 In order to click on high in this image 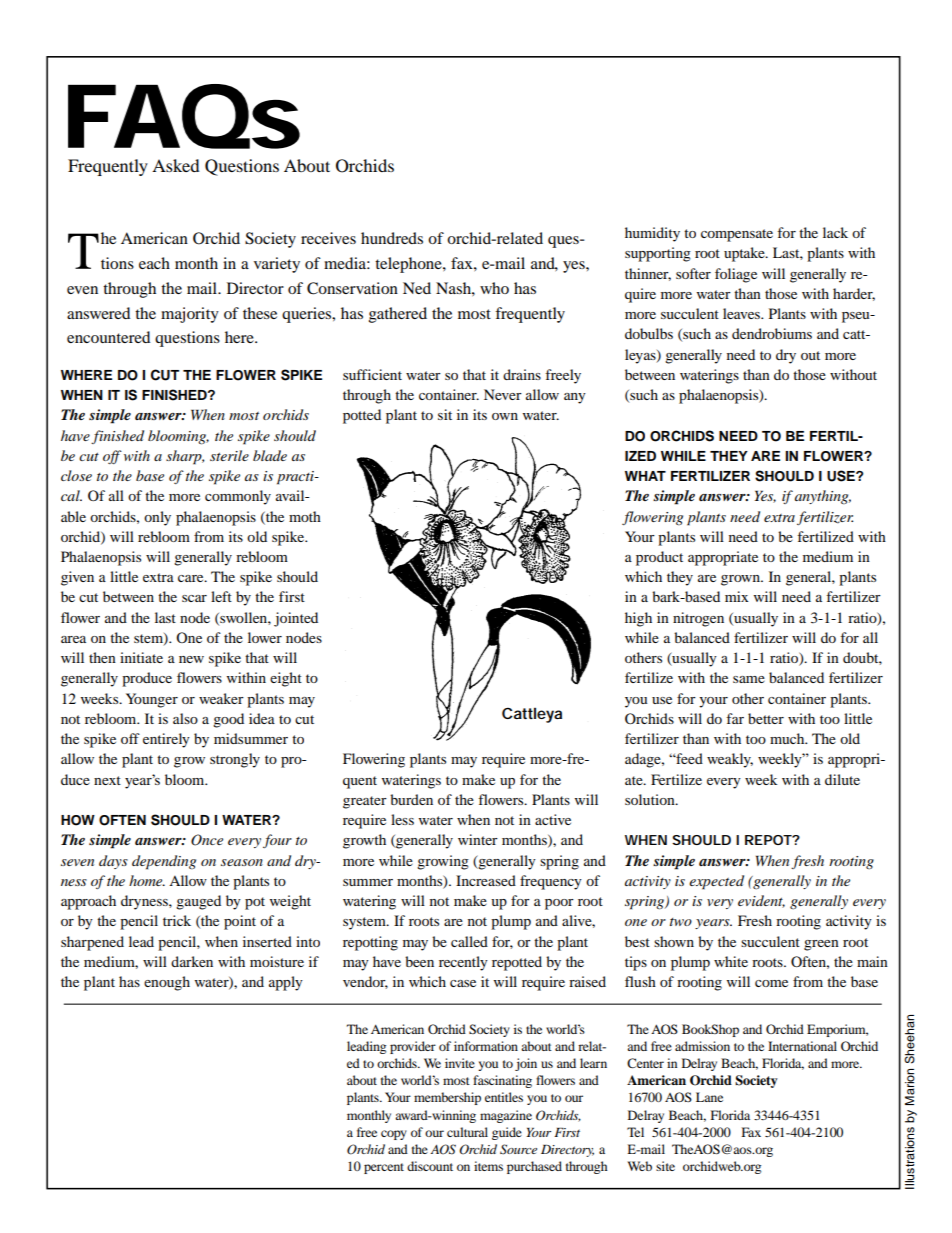, I will do `click(638, 619)`.
